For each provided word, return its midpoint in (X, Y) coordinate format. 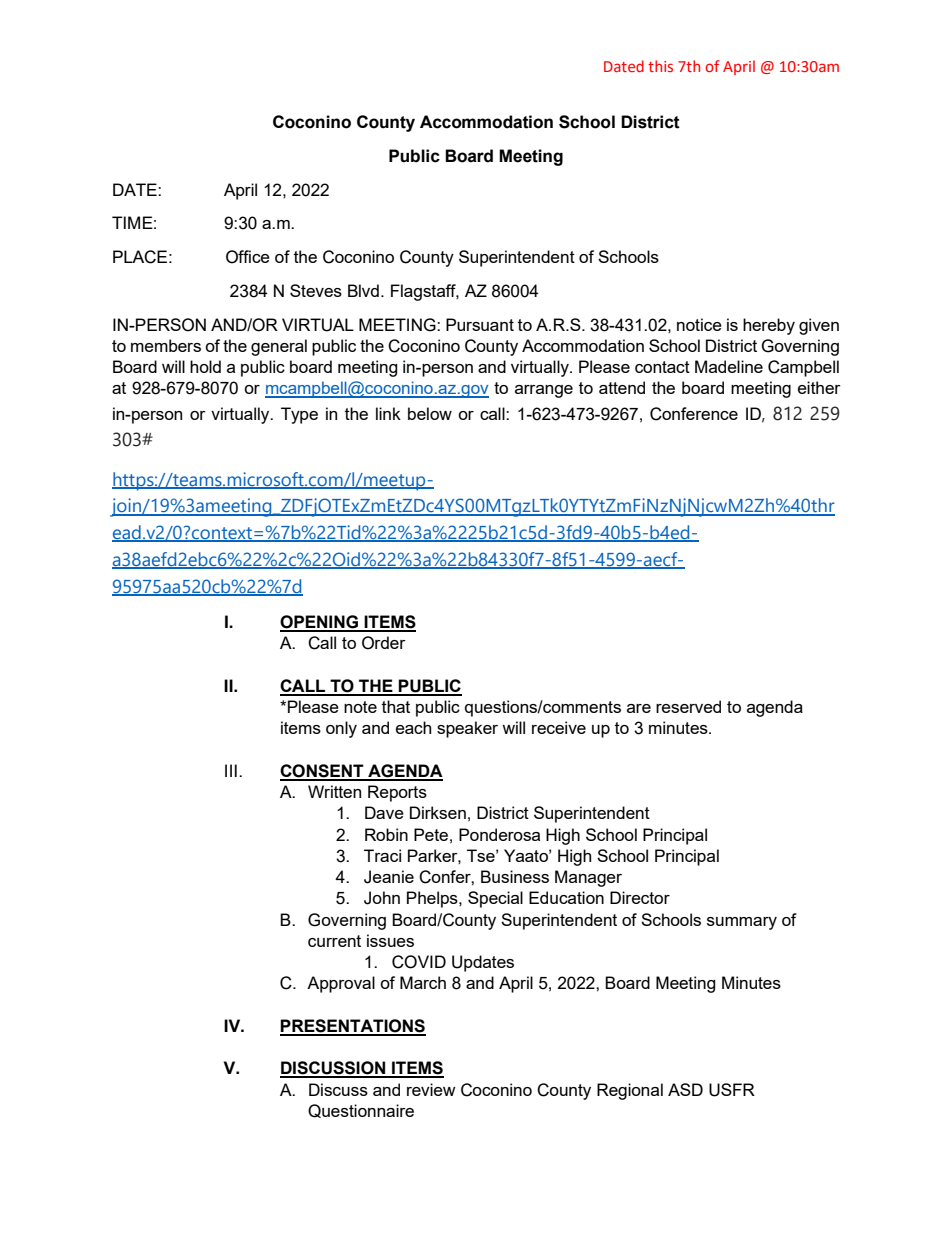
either (819, 387)
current (334, 941)
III (231, 770)
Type (299, 415)
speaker (467, 729)
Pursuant (480, 324)
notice (699, 324)
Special (495, 899)
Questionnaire (361, 1111)
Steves (316, 290)
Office (248, 257)
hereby (769, 326)
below (430, 413)
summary (742, 923)
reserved (688, 706)
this (660, 66)
